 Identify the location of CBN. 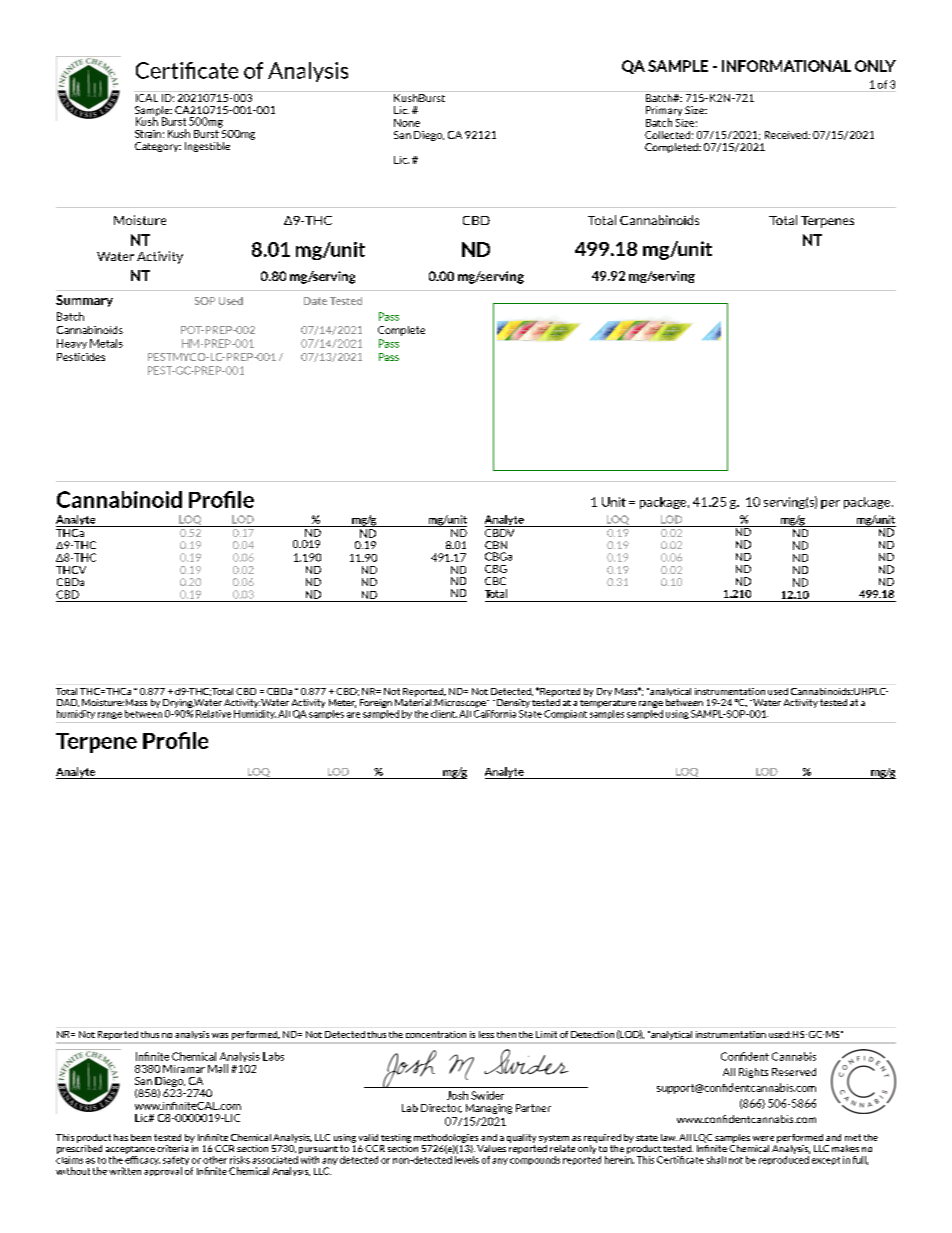
(496, 545).
